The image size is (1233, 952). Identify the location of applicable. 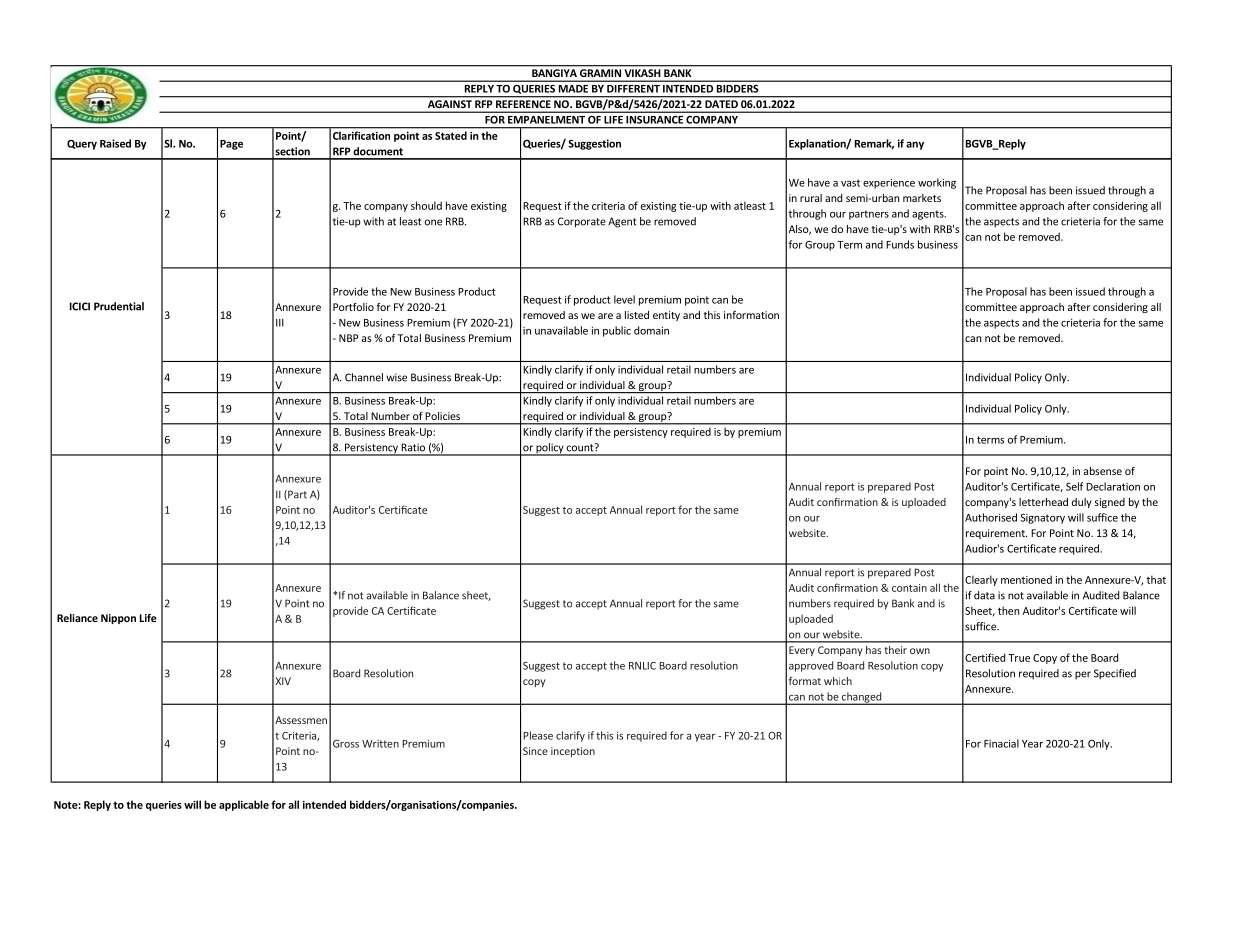
(244, 805).
